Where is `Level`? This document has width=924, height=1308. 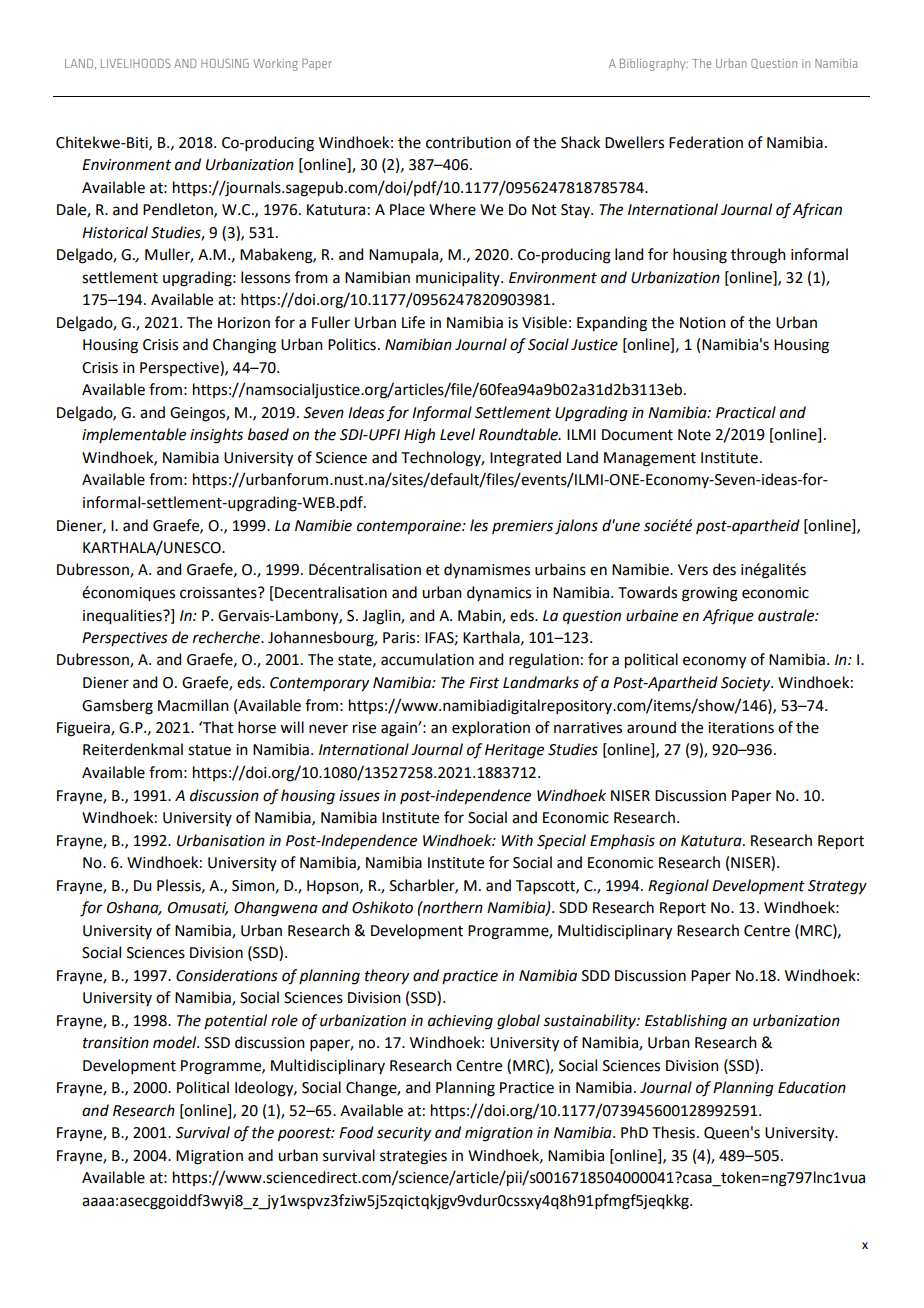 Level is located at coordinates (457, 434).
